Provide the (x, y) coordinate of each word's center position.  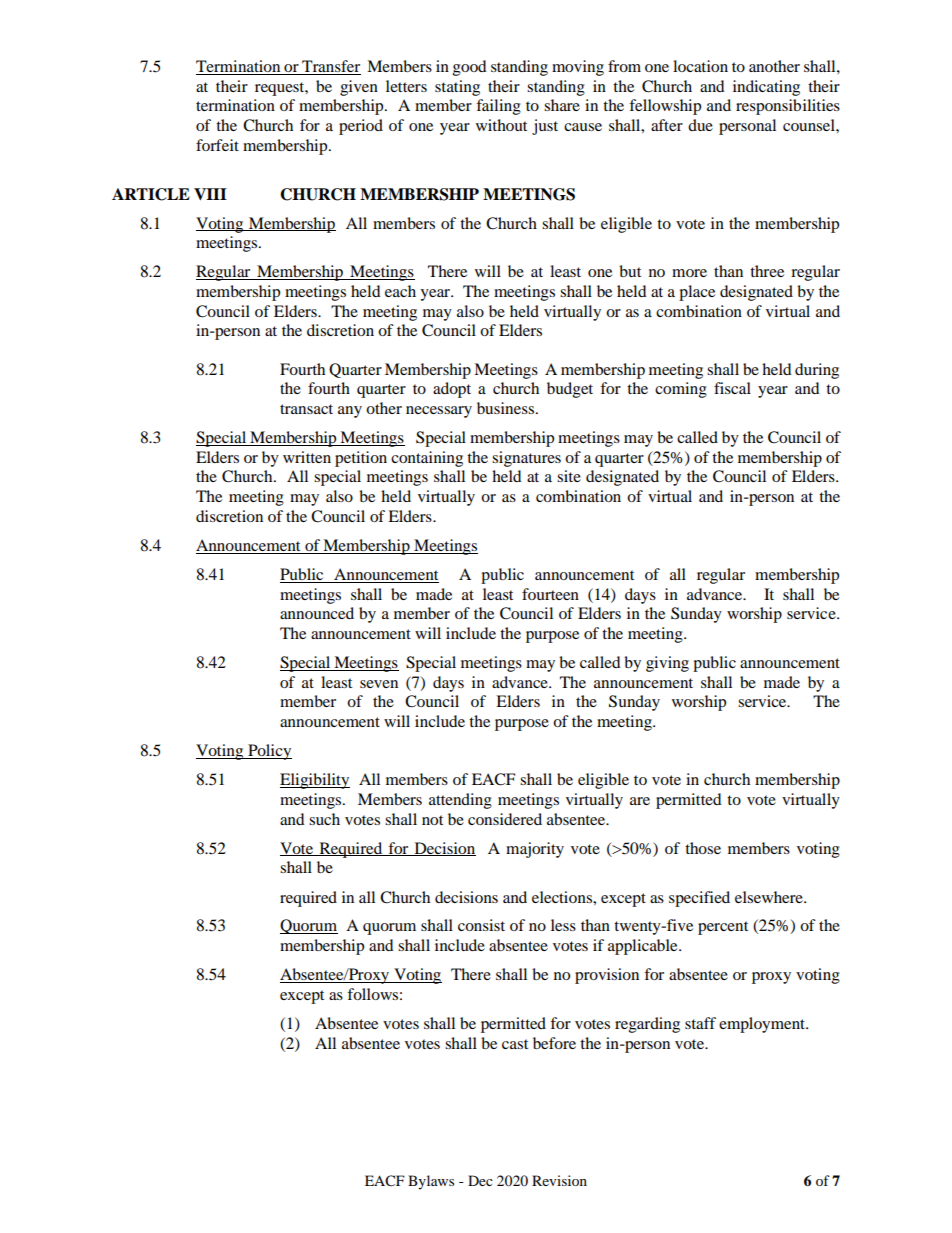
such (324, 819)
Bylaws (431, 1182)
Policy (269, 752)
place (697, 293)
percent (723, 928)
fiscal (732, 388)
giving (667, 664)
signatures (526, 459)
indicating (766, 88)
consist (481, 925)
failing (498, 107)
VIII (210, 194)
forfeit (217, 145)
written (307, 457)
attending (460, 801)
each (400, 291)
